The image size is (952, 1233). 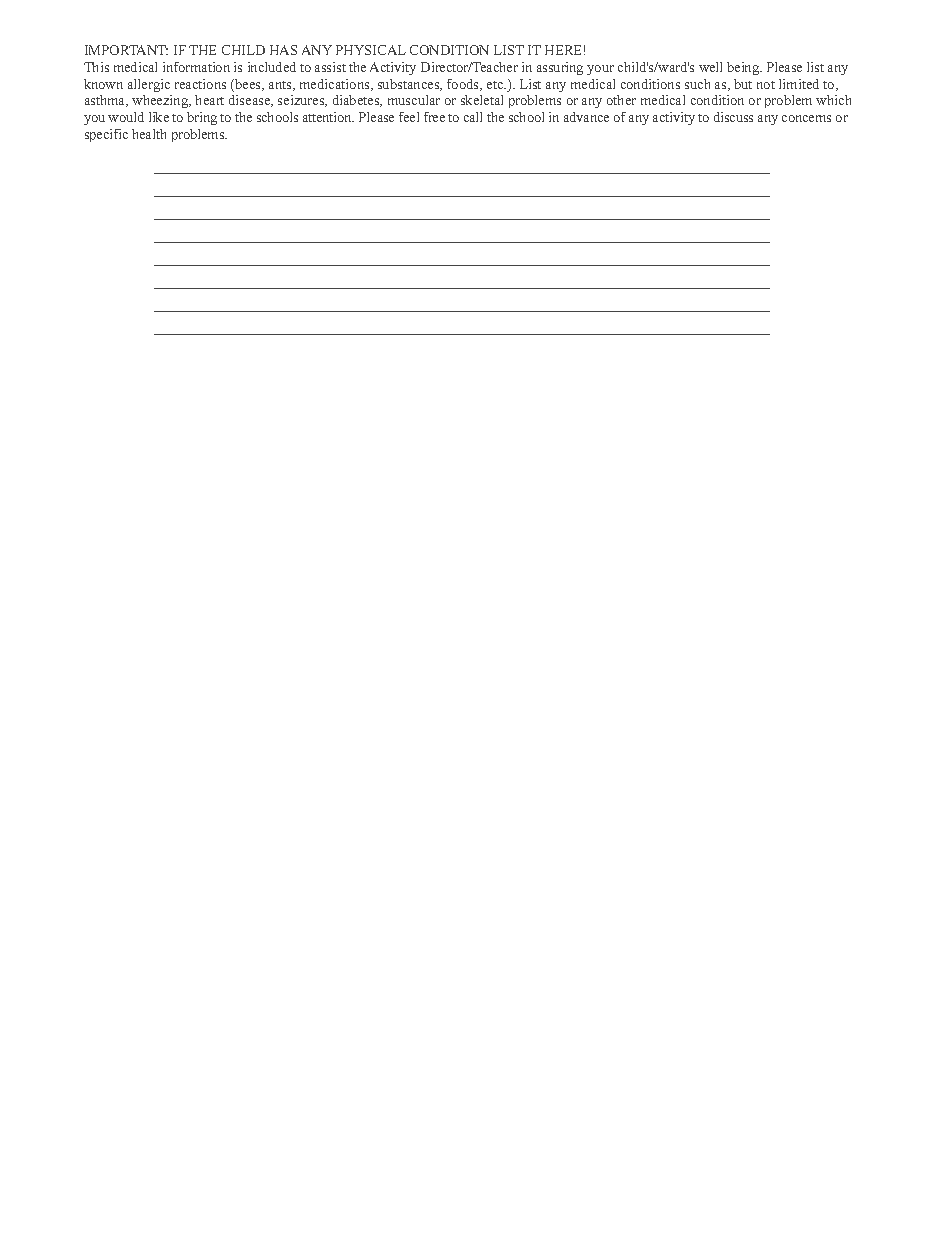 What do you see at coordinates (766, 85) in the screenshot?
I see `not` at bounding box center [766, 85].
